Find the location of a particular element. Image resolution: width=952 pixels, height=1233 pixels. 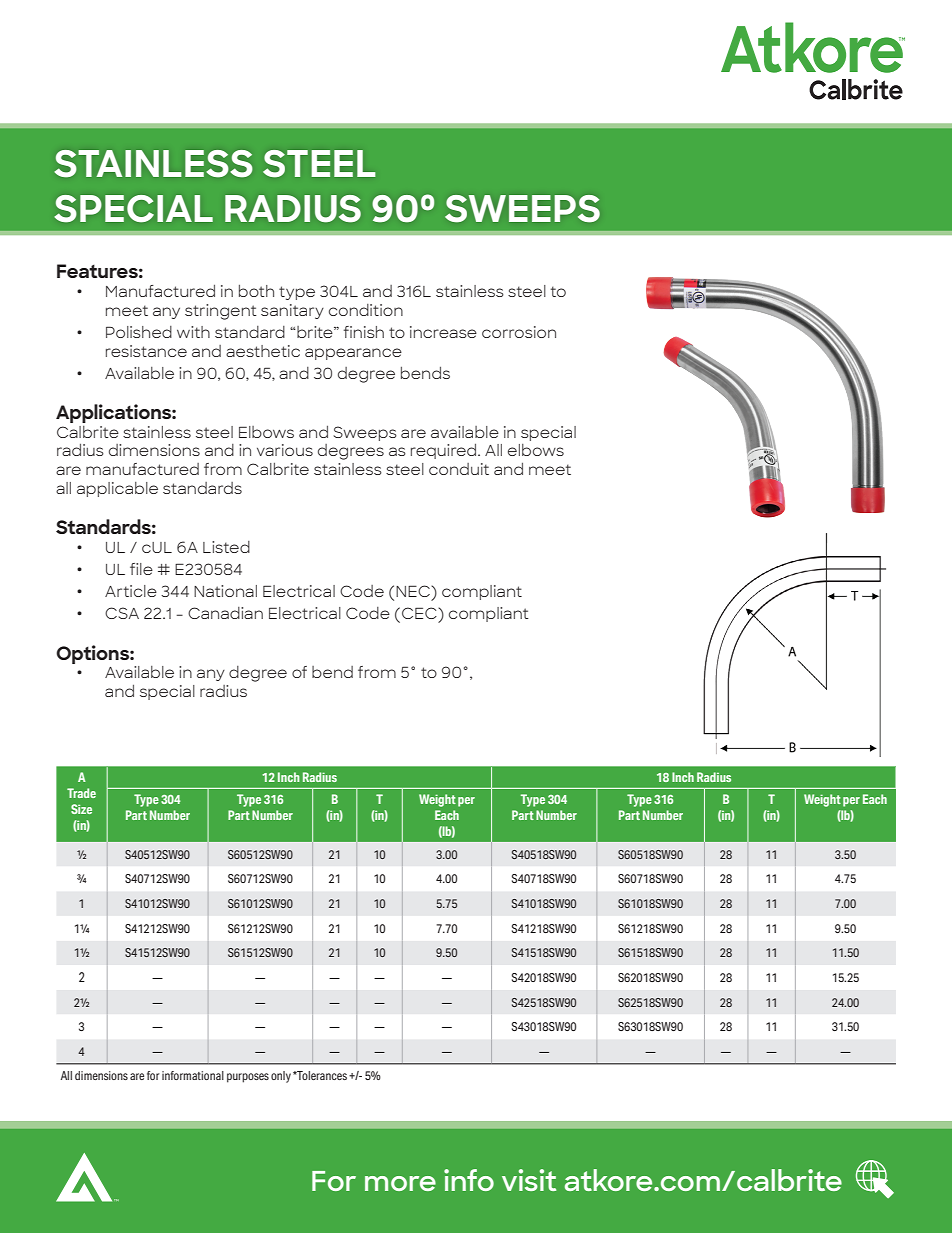

purposes is located at coordinates (248, 1078).
